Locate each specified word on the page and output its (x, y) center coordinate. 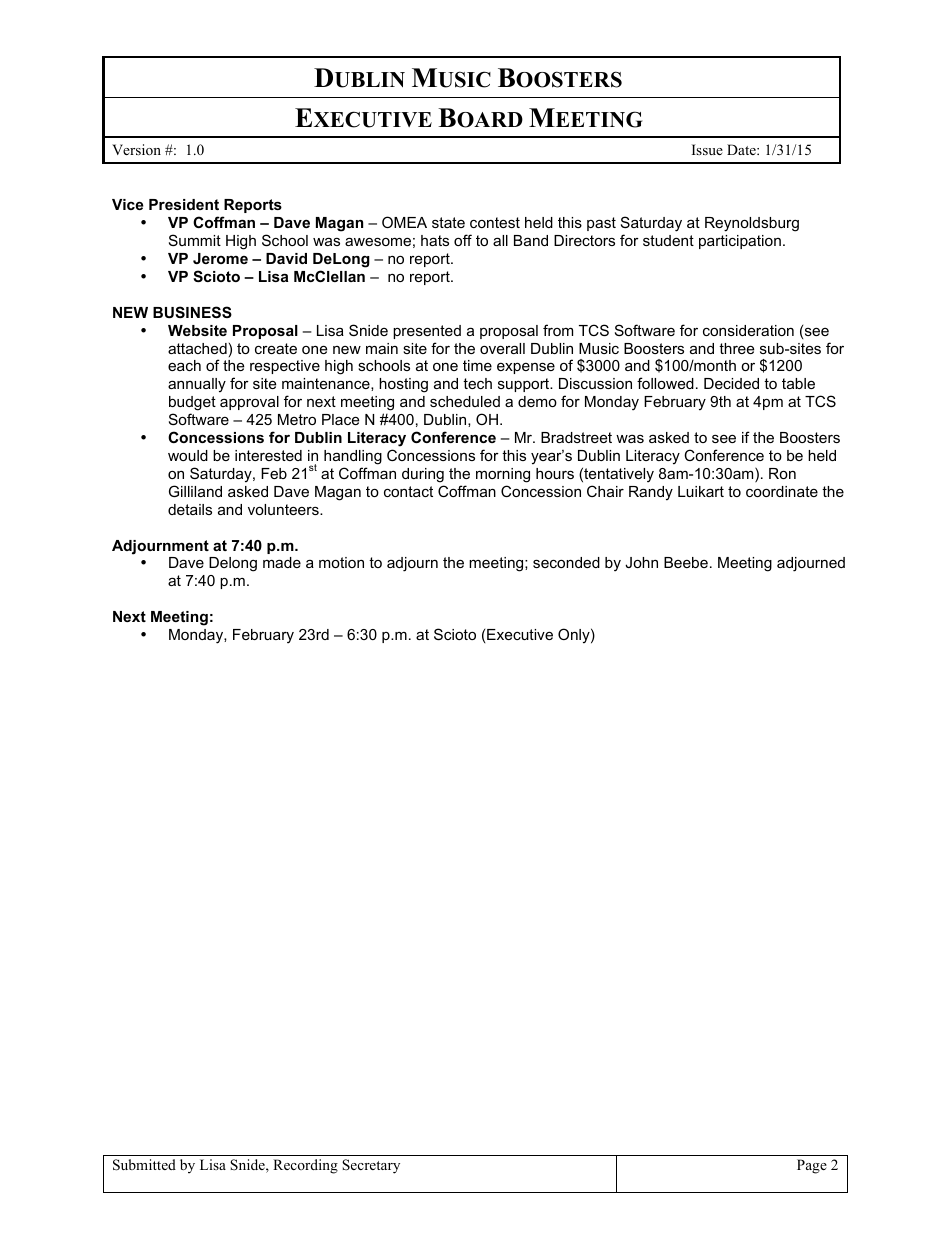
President (184, 204)
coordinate (782, 491)
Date (742, 149)
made (282, 562)
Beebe (686, 562)
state (448, 222)
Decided (731, 383)
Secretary (371, 1166)
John (641, 562)
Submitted (144, 1165)
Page (812, 1166)
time (477, 365)
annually (197, 385)
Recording (305, 1166)
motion (341, 562)
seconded (566, 562)
